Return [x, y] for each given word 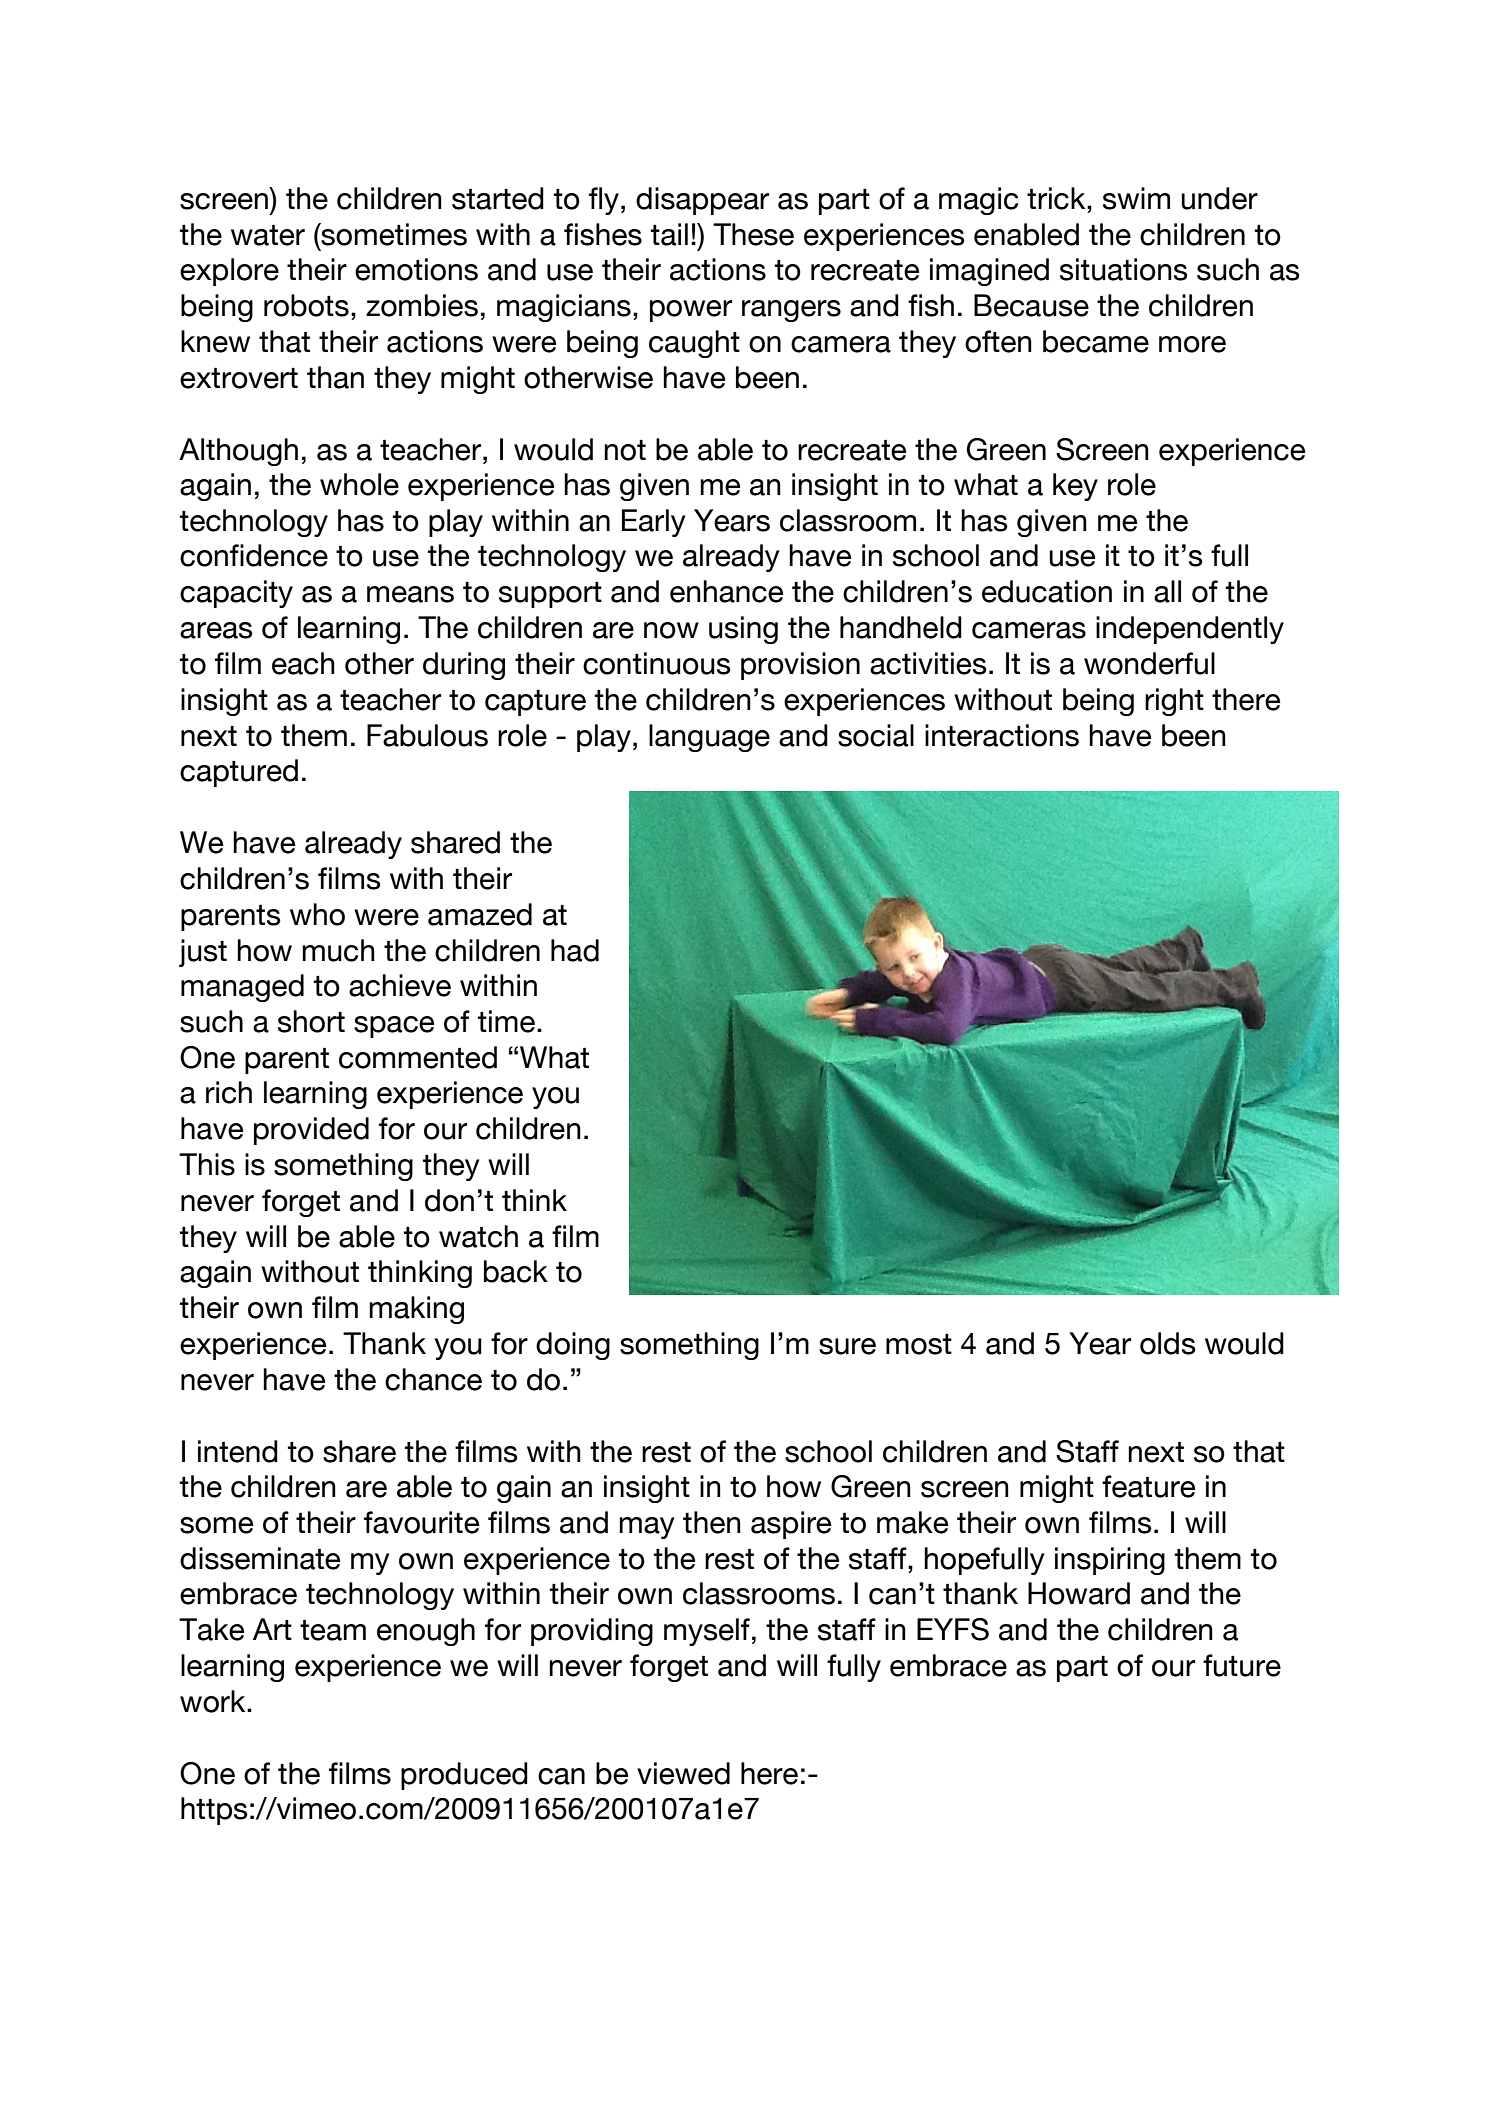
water [268, 235]
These [753, 234]
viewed [683, 1773]
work [214, 1701]
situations [1124, 269]
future [1242, 1665]
